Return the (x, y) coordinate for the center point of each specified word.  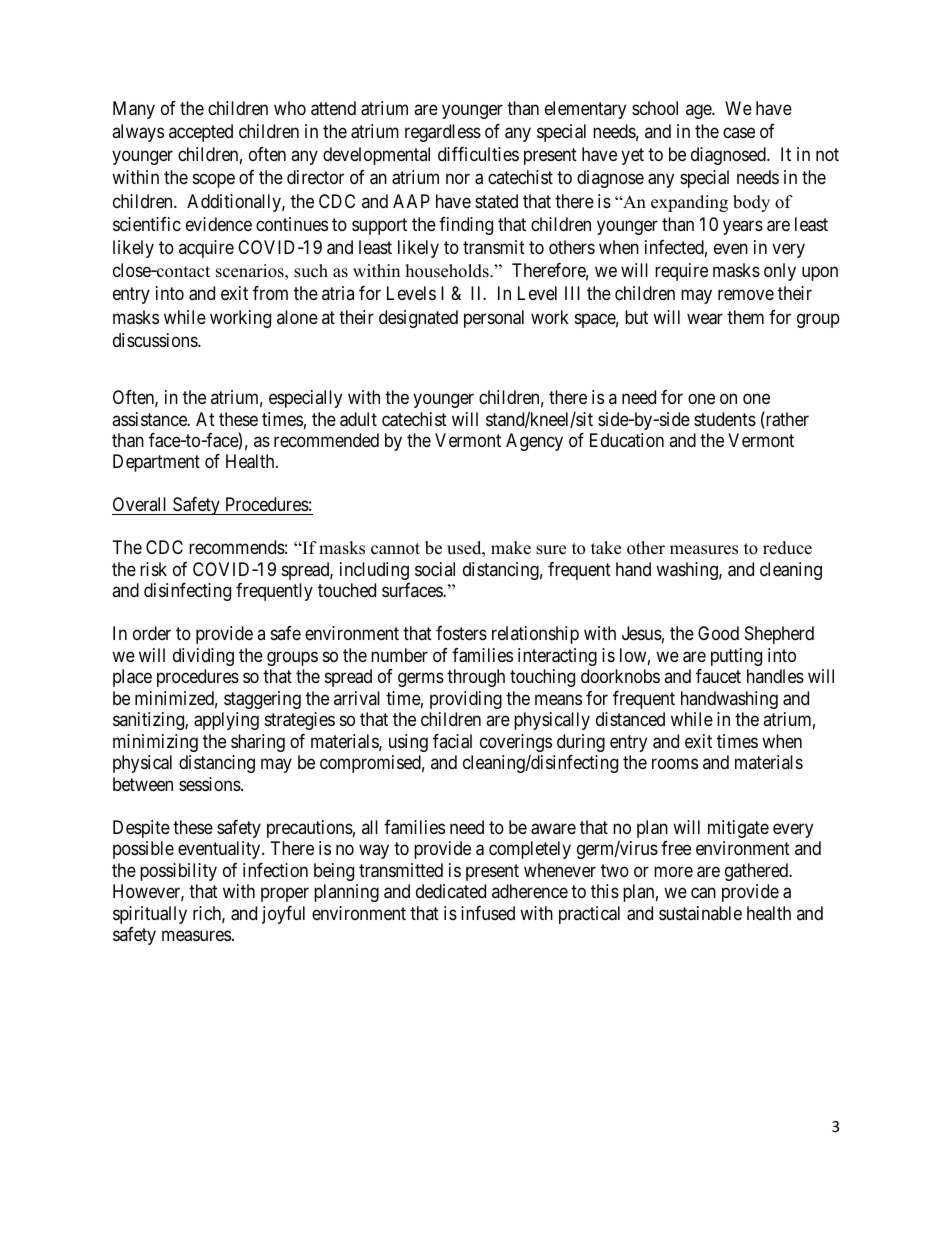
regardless (443, 133)
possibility (178, 872)
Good (718, 633)
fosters (461, 633)
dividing (203, 657)
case (739, 133)
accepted (201, 133)
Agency (534, 442)
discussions (156, 340)
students (725, 419)
